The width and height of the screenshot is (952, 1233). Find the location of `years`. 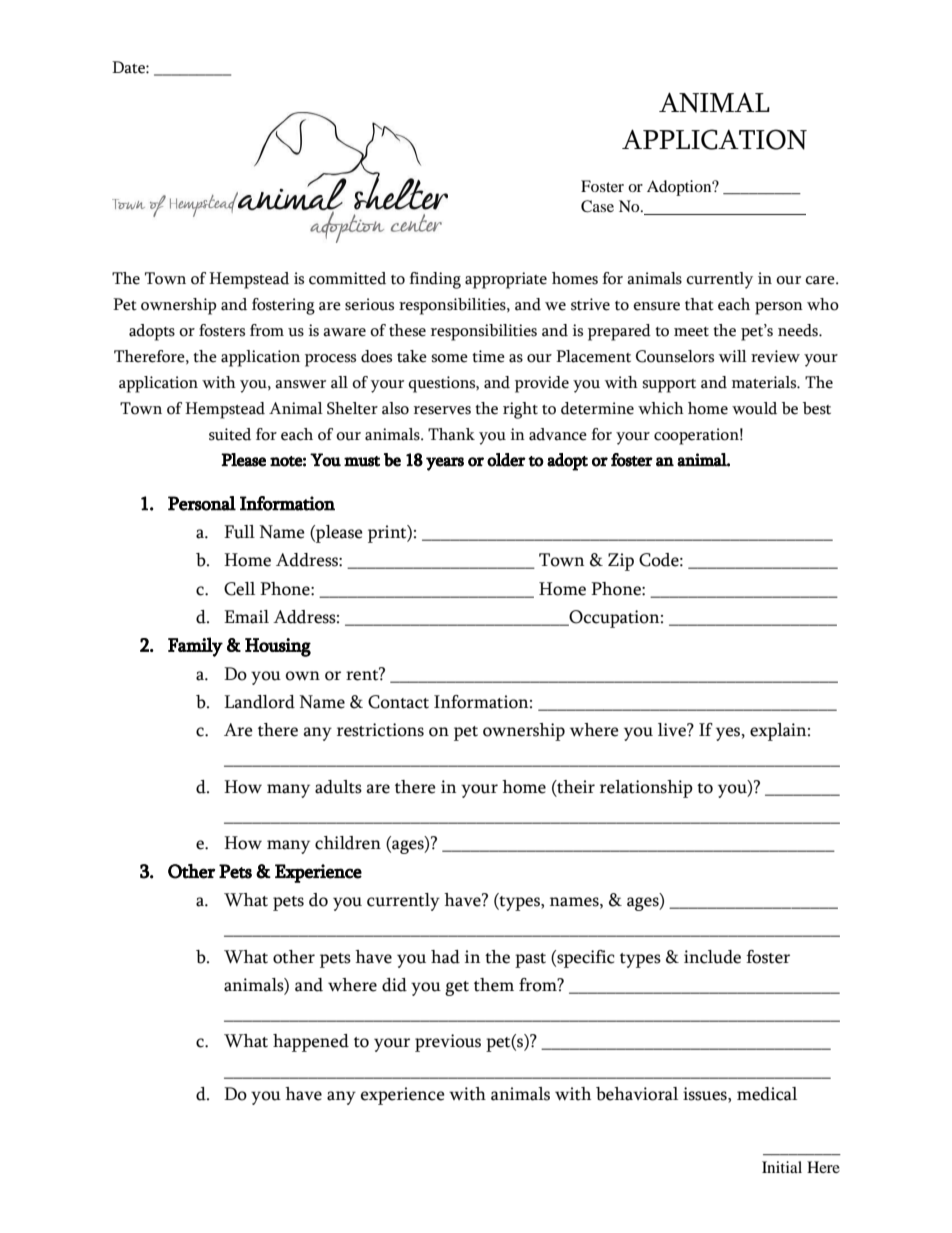

years is located at coordinates (445, 464).
